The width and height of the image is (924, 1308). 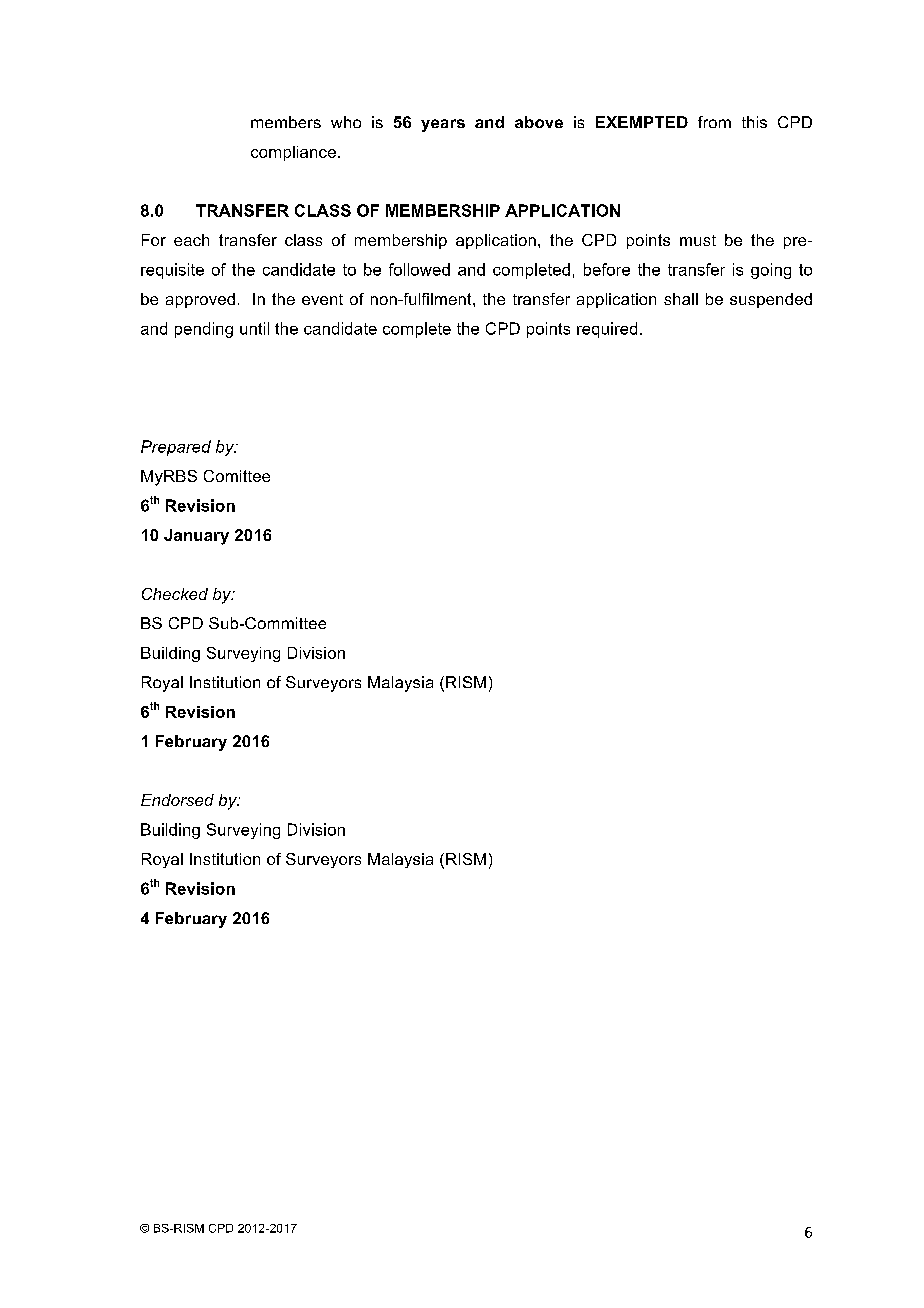 What do you see at coordinates (176, 448) in the image?
I see `Prepared` at bounding box center [176, 448].
